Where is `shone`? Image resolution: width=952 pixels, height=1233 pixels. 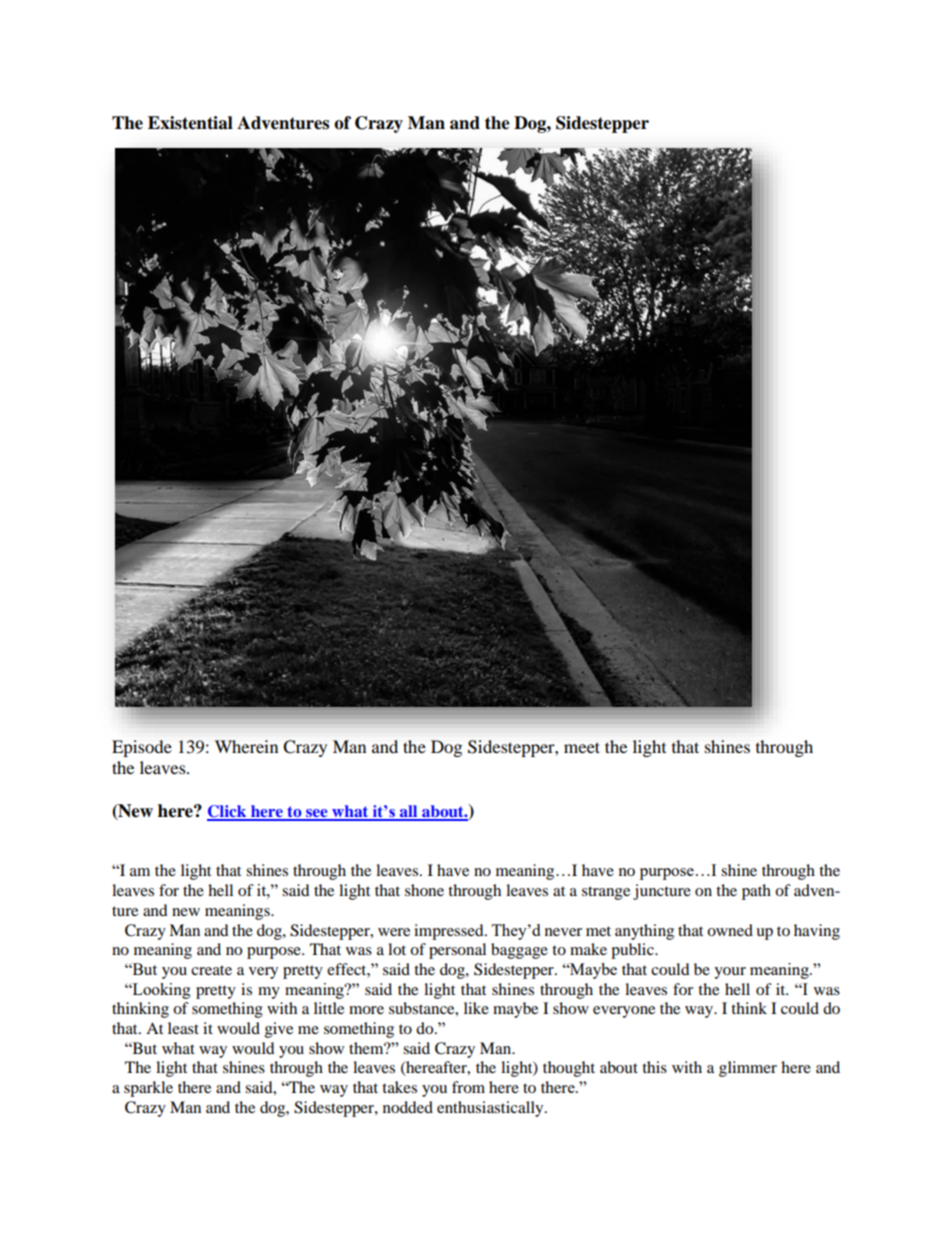
shone is located at coordinates (424, 890).
